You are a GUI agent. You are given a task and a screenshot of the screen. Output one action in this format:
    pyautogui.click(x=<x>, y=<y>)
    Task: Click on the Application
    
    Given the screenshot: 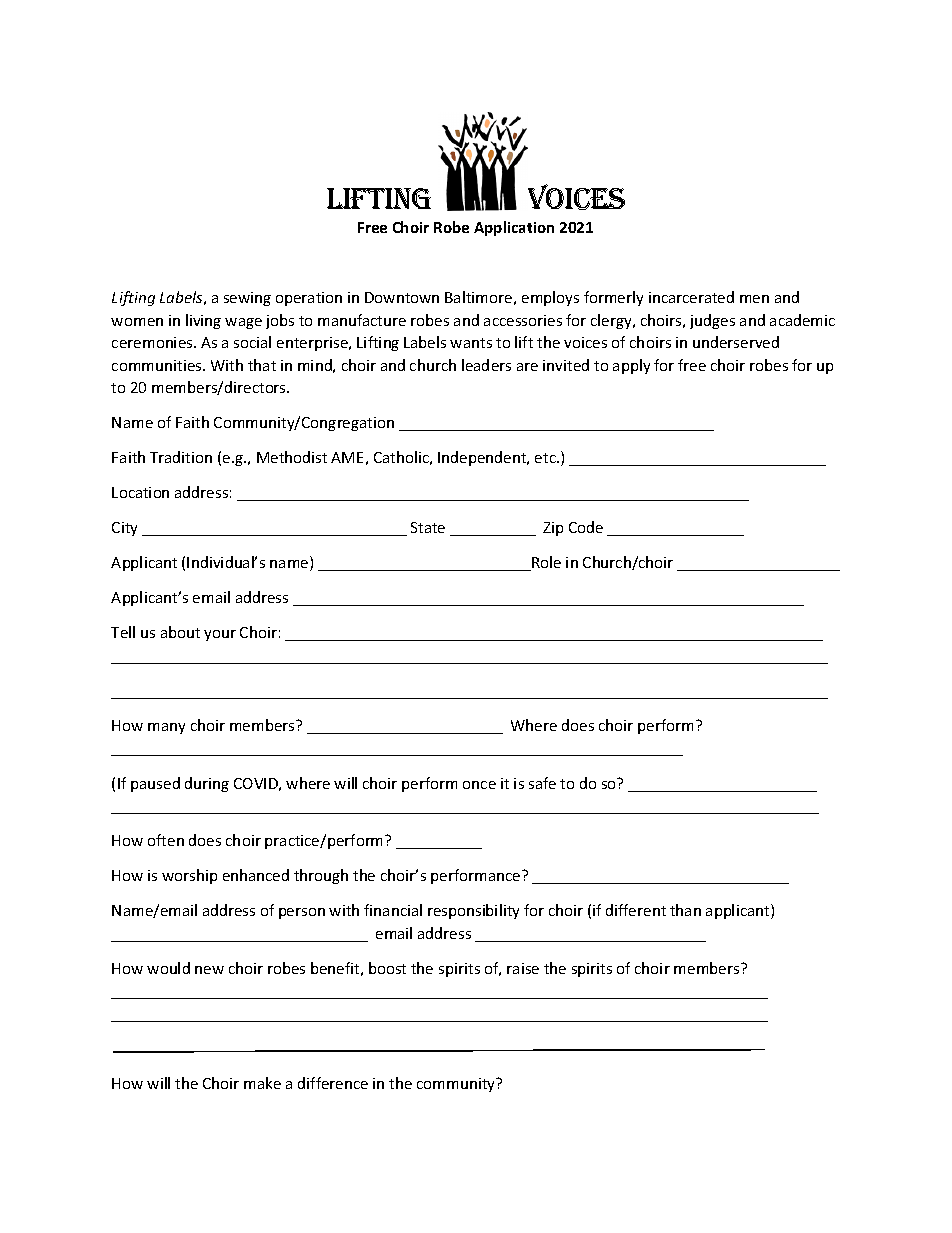 What is the action you would take?
    pyautogui.click(x=514, y=228)
